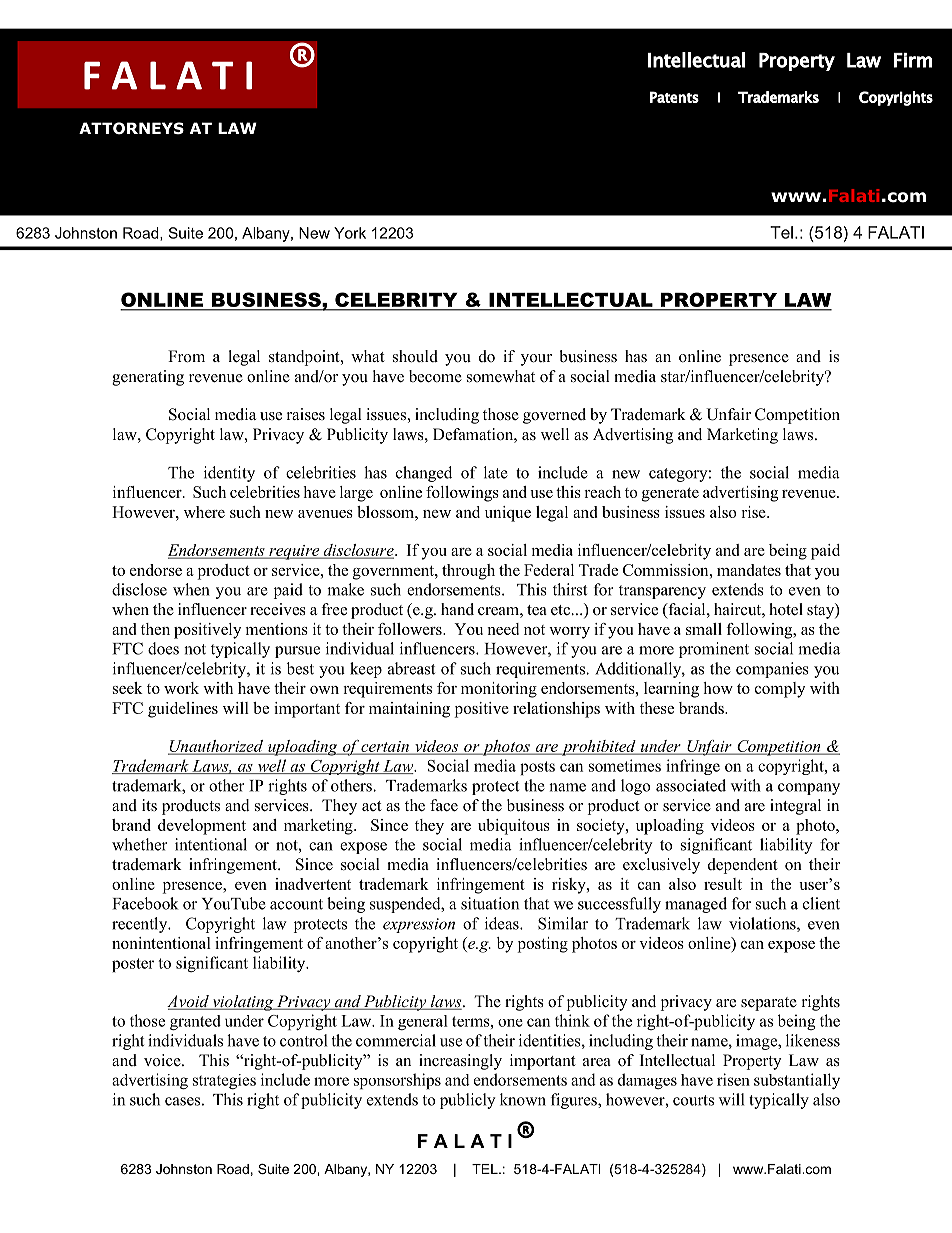  I want to click on ATTORNEYS, so click(131, 128).
